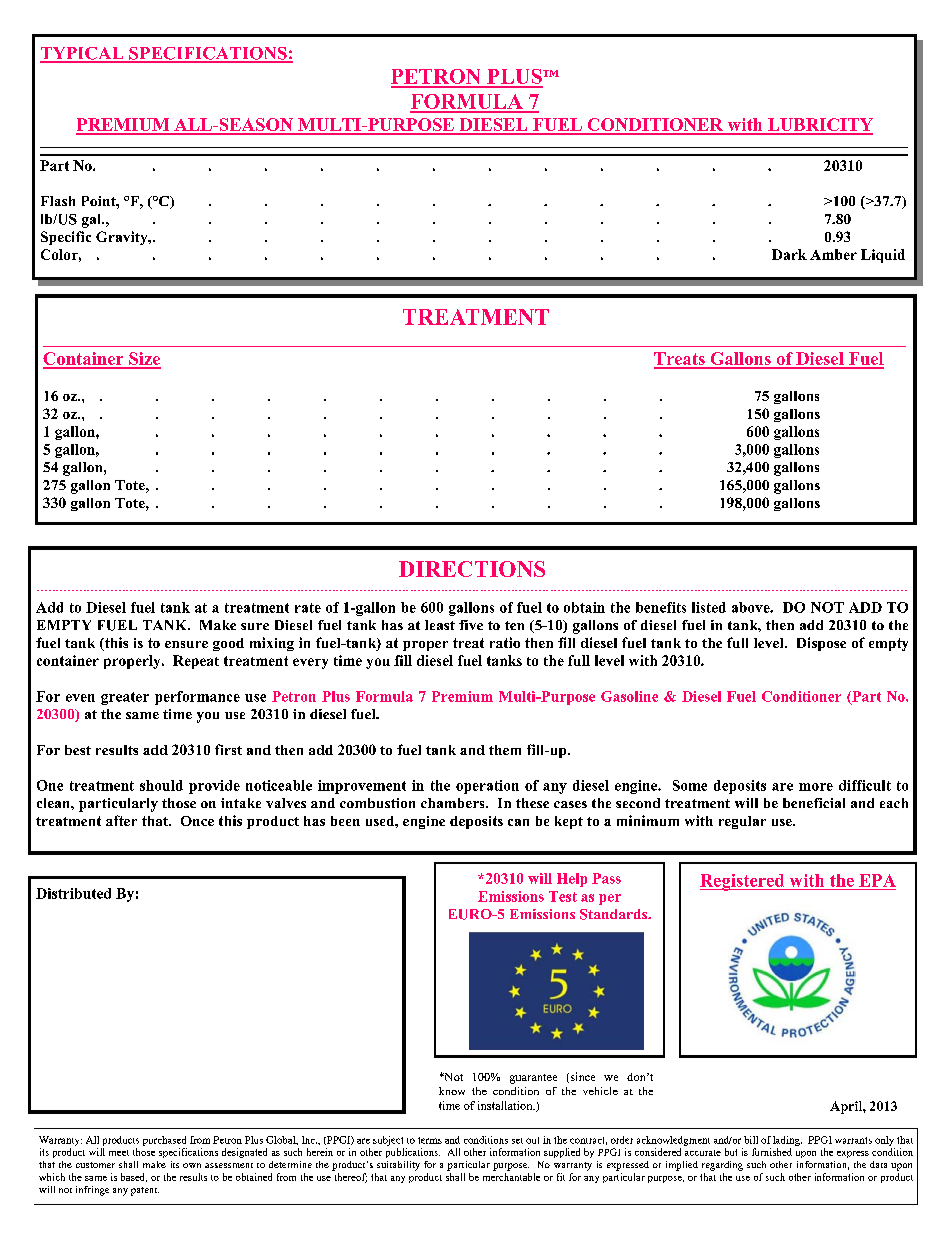 The image size is (952, 1233). What do you see at coordinates (772, 1152) in the document?
I see `furnished` at bounding box center [772, 1152].
